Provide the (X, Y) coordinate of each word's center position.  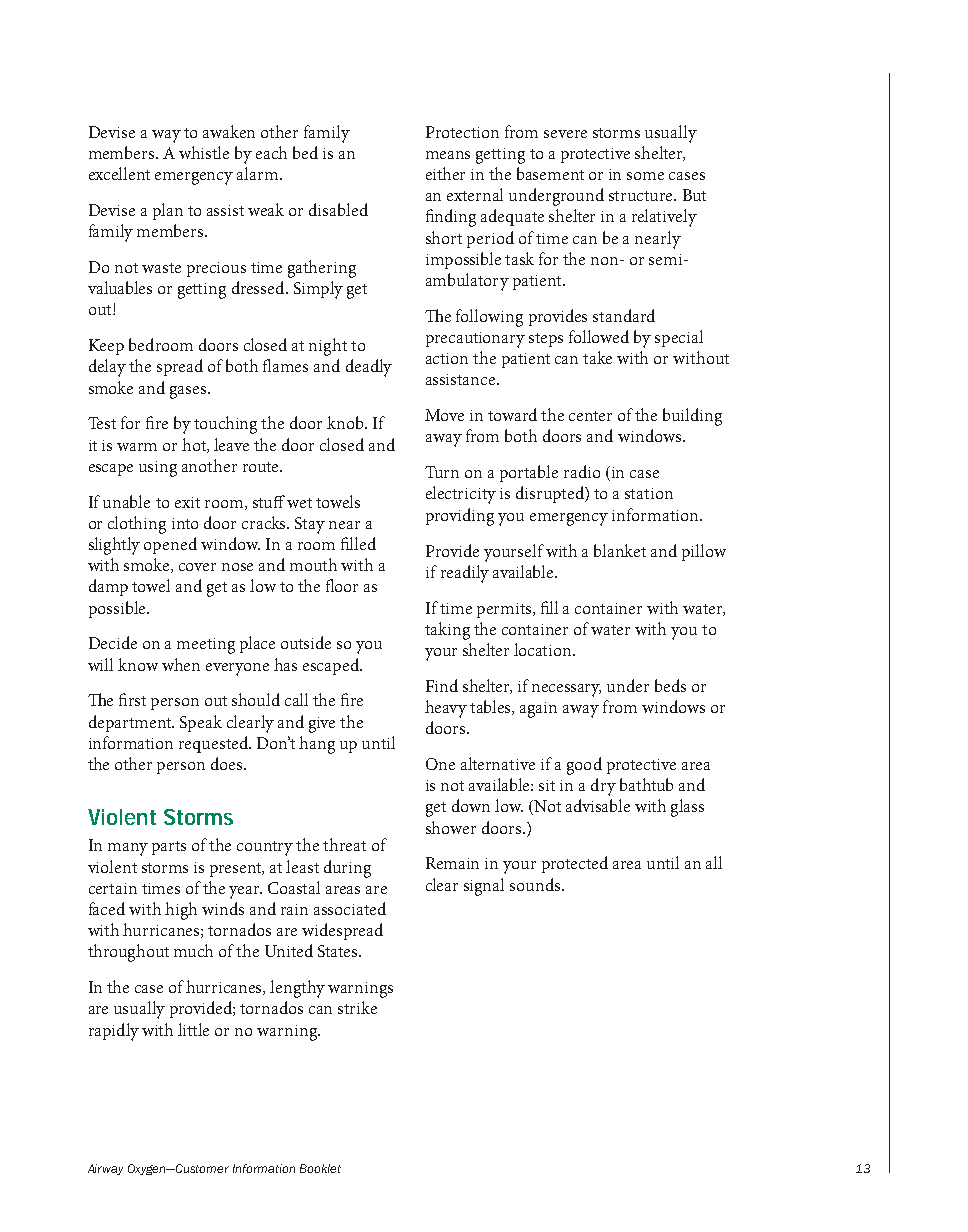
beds (670, 685)
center (590, 416)
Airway (105, 1169)
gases (189, 392)
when (181, 664)
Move (444, 415)
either (445, 173)
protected (575, 864)
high (181, 911)
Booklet (320, 1168)
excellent (119, 173)
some (645, 176)
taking (447, 631)
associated (350, 908)
